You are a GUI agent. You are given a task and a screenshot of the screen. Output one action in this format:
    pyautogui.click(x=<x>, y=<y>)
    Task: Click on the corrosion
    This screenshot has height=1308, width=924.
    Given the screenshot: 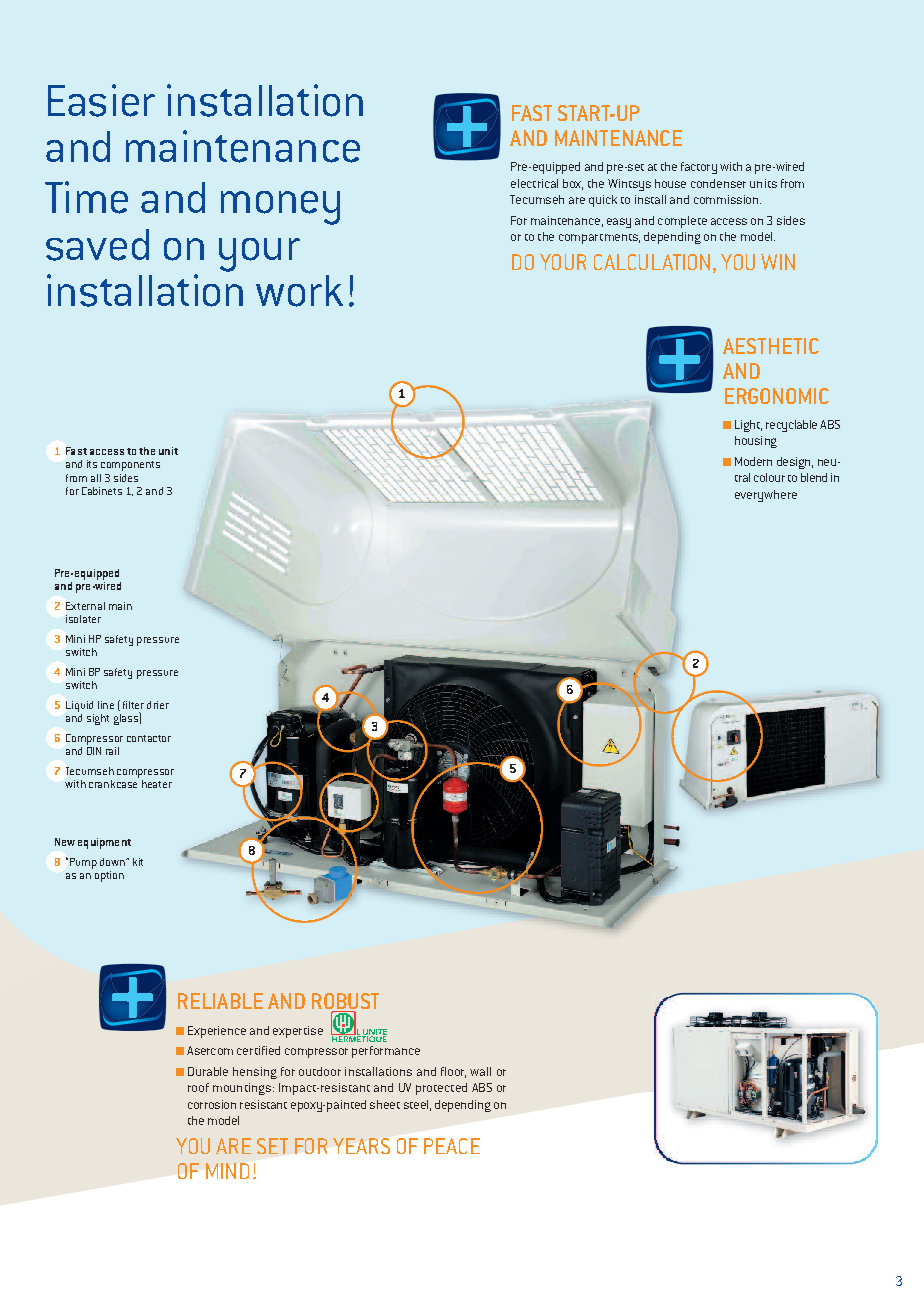 What is the action you would take?
    pyautogui.click(x=212, y=1104)
